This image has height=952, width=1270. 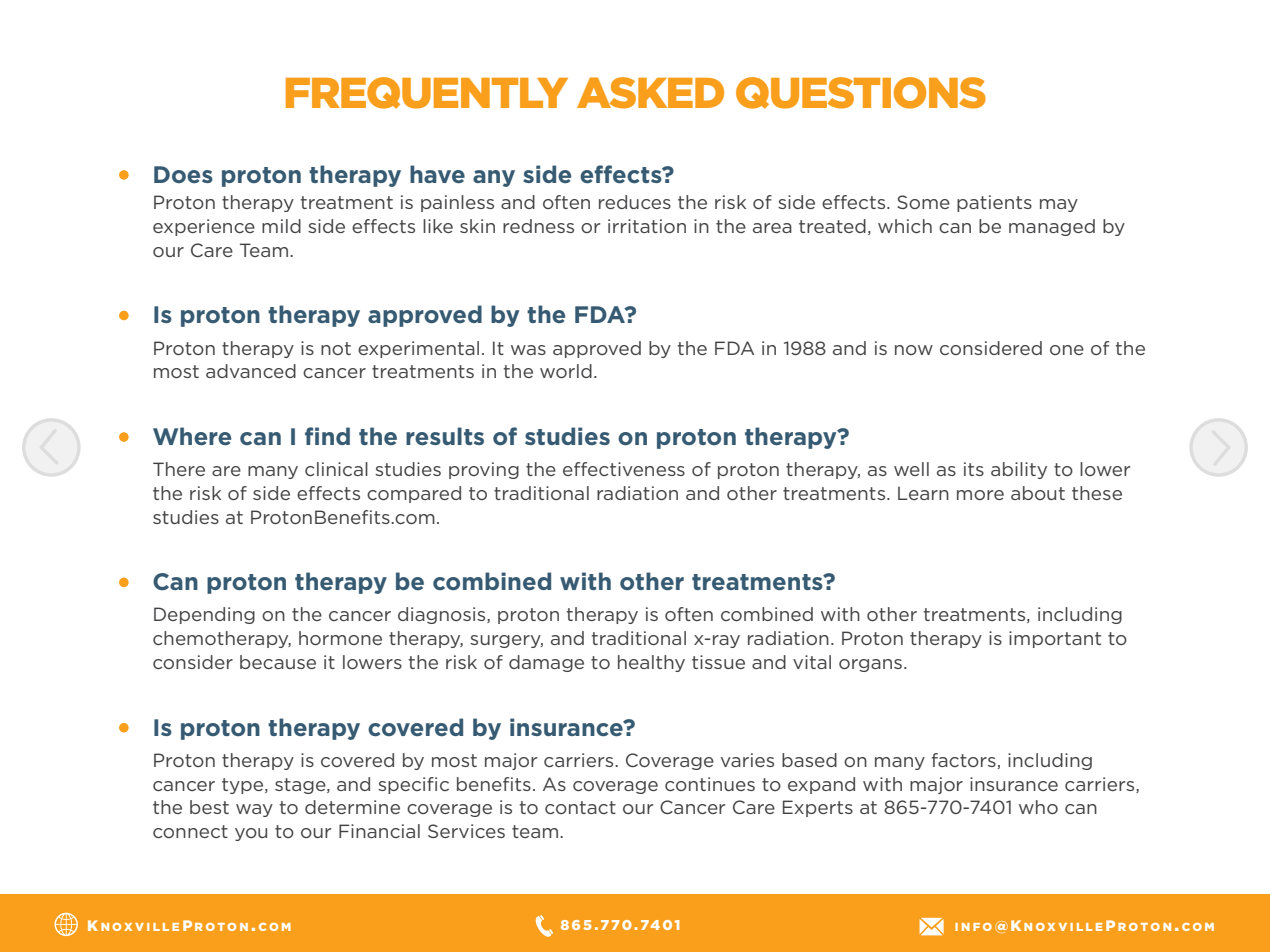 What do you see at coordinates (624, 469) in the image?
I see `effectiveness` at bounding box center [624, 469].
